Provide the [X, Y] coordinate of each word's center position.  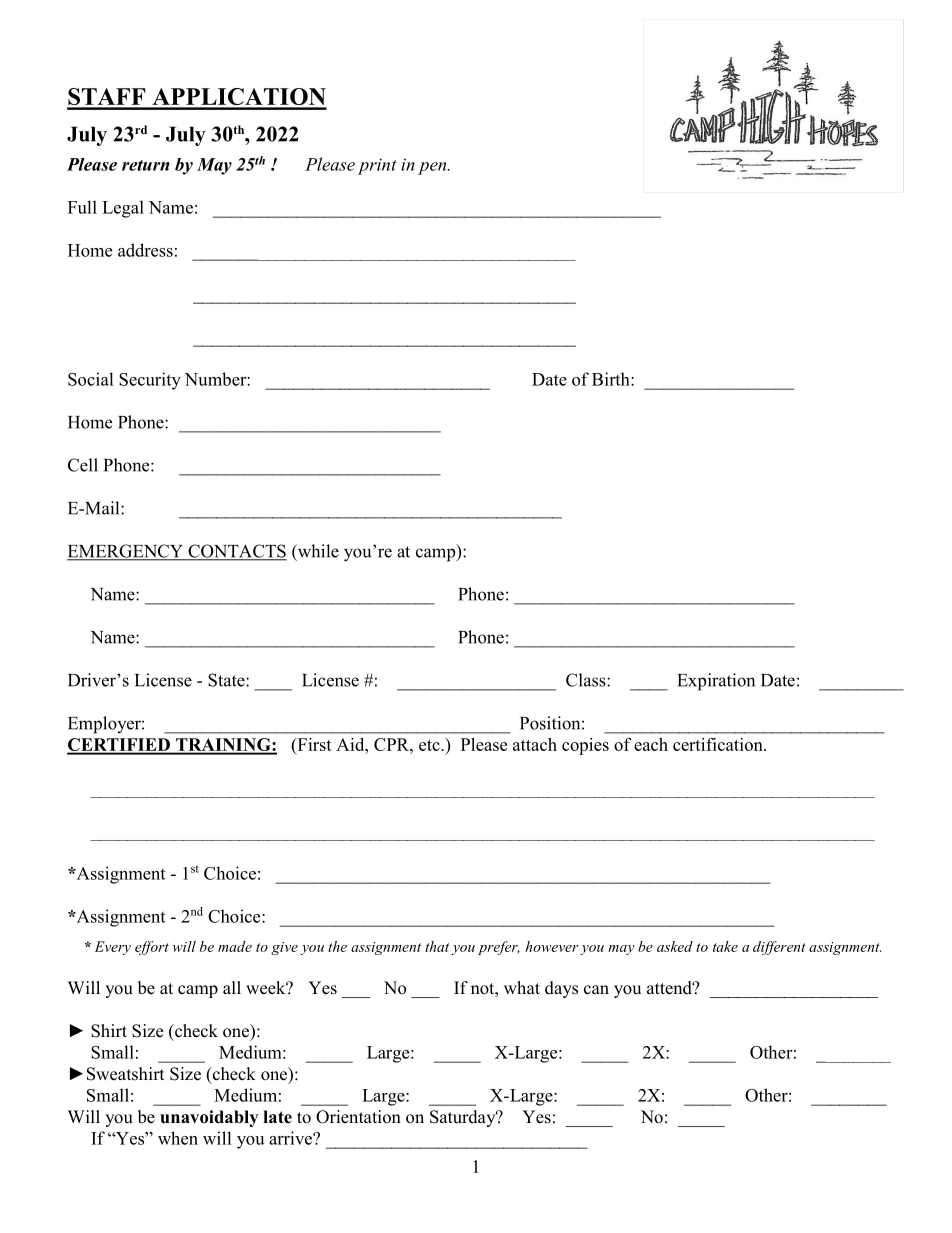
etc [430, 745]
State [227, 680]
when [178, 1138]
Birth [612, 379]
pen [433, 168]
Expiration [716, 682]
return [146, 165]
